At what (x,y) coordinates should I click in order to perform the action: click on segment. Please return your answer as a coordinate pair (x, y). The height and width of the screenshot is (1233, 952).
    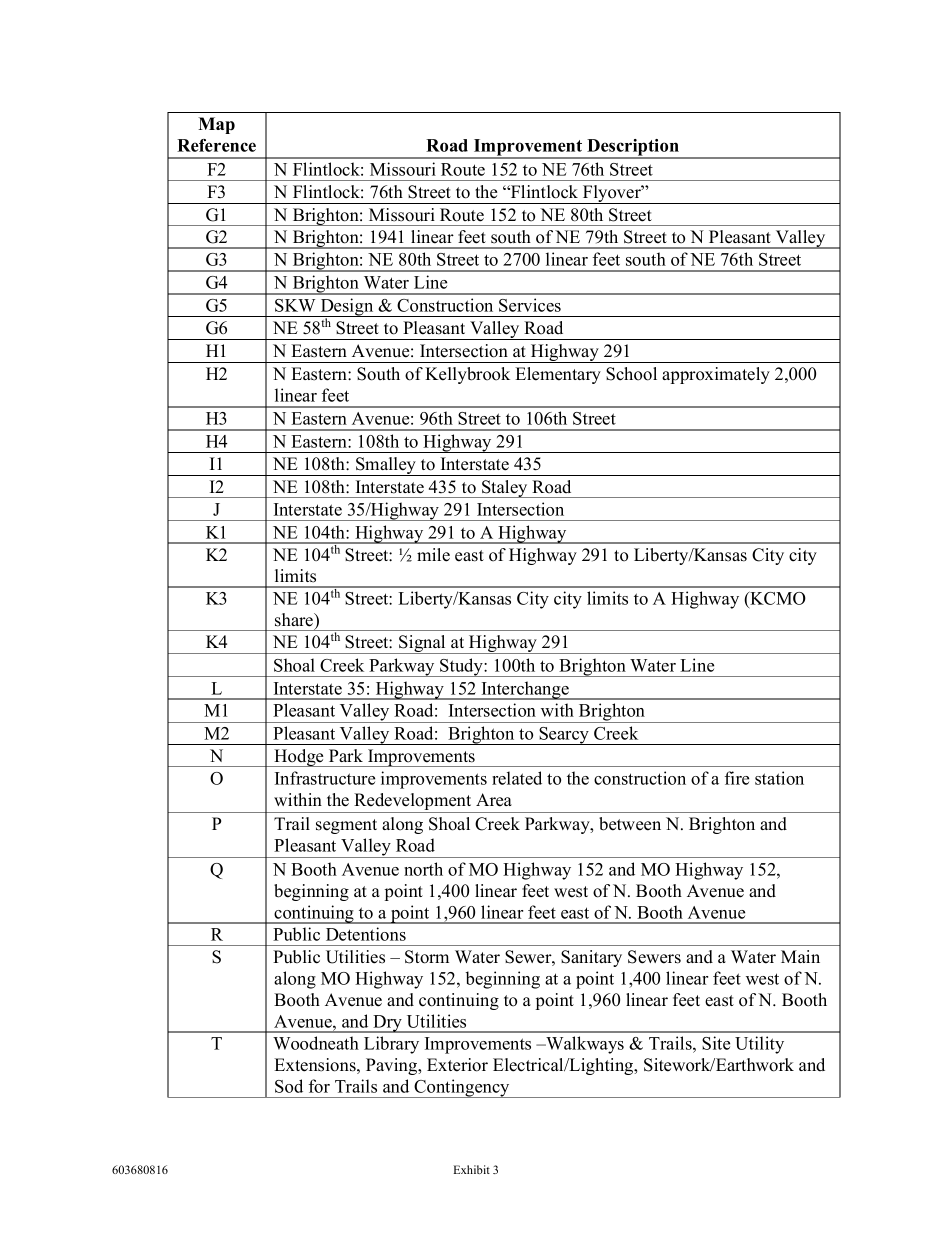
    Looking at the image, I should click on (346, 826).
